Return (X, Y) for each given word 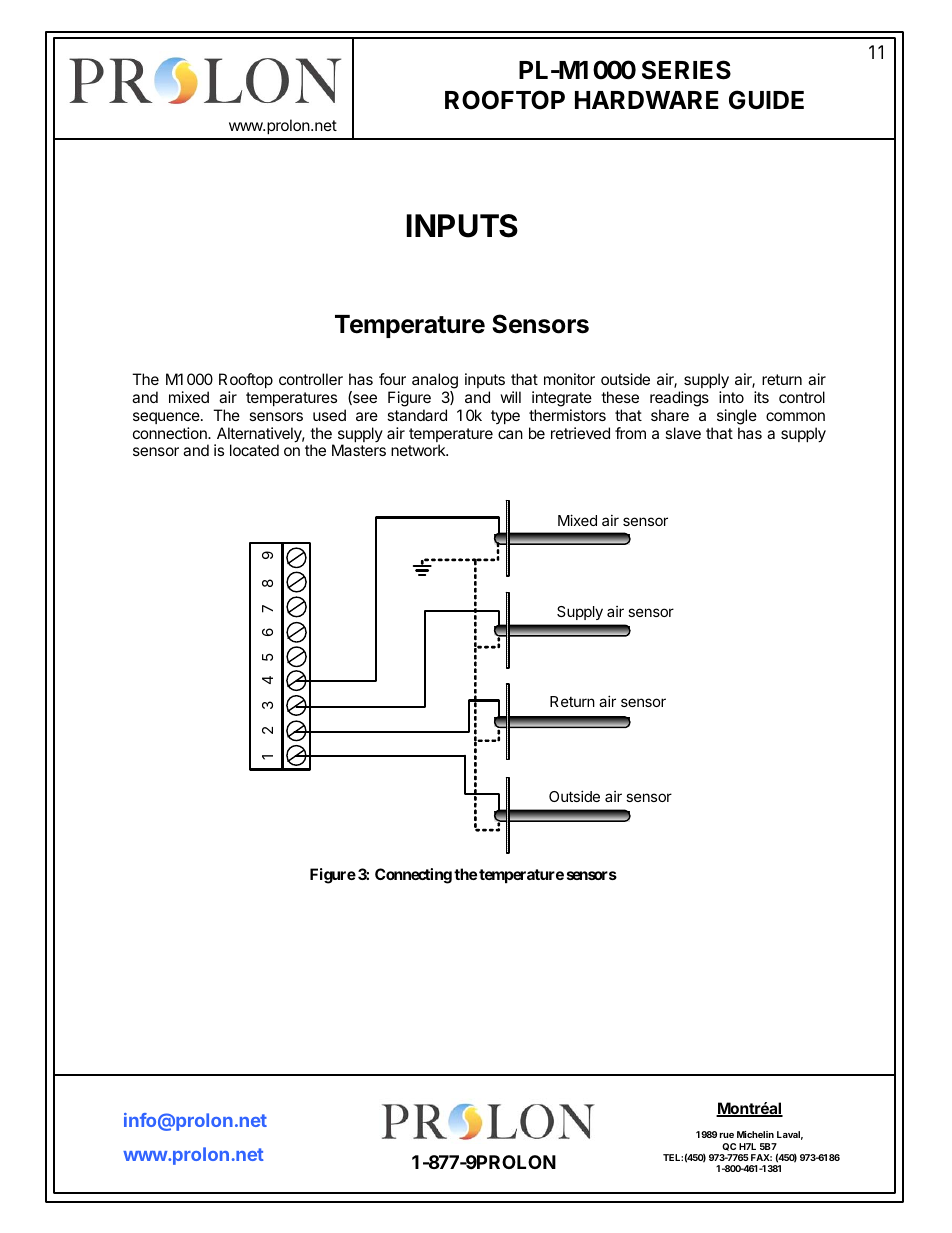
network (419, 450)
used (329, 415)
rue (727, 1135)
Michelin (755, 1134)
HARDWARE (647, 100)
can (510, 434)
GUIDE (766, 100)
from (630, 433)
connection (171, 433)
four (392, 379)
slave (683, 433)
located (254, 450)
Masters (359, 450)
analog (435, 381)
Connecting (413, 876)
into (731, 397)
